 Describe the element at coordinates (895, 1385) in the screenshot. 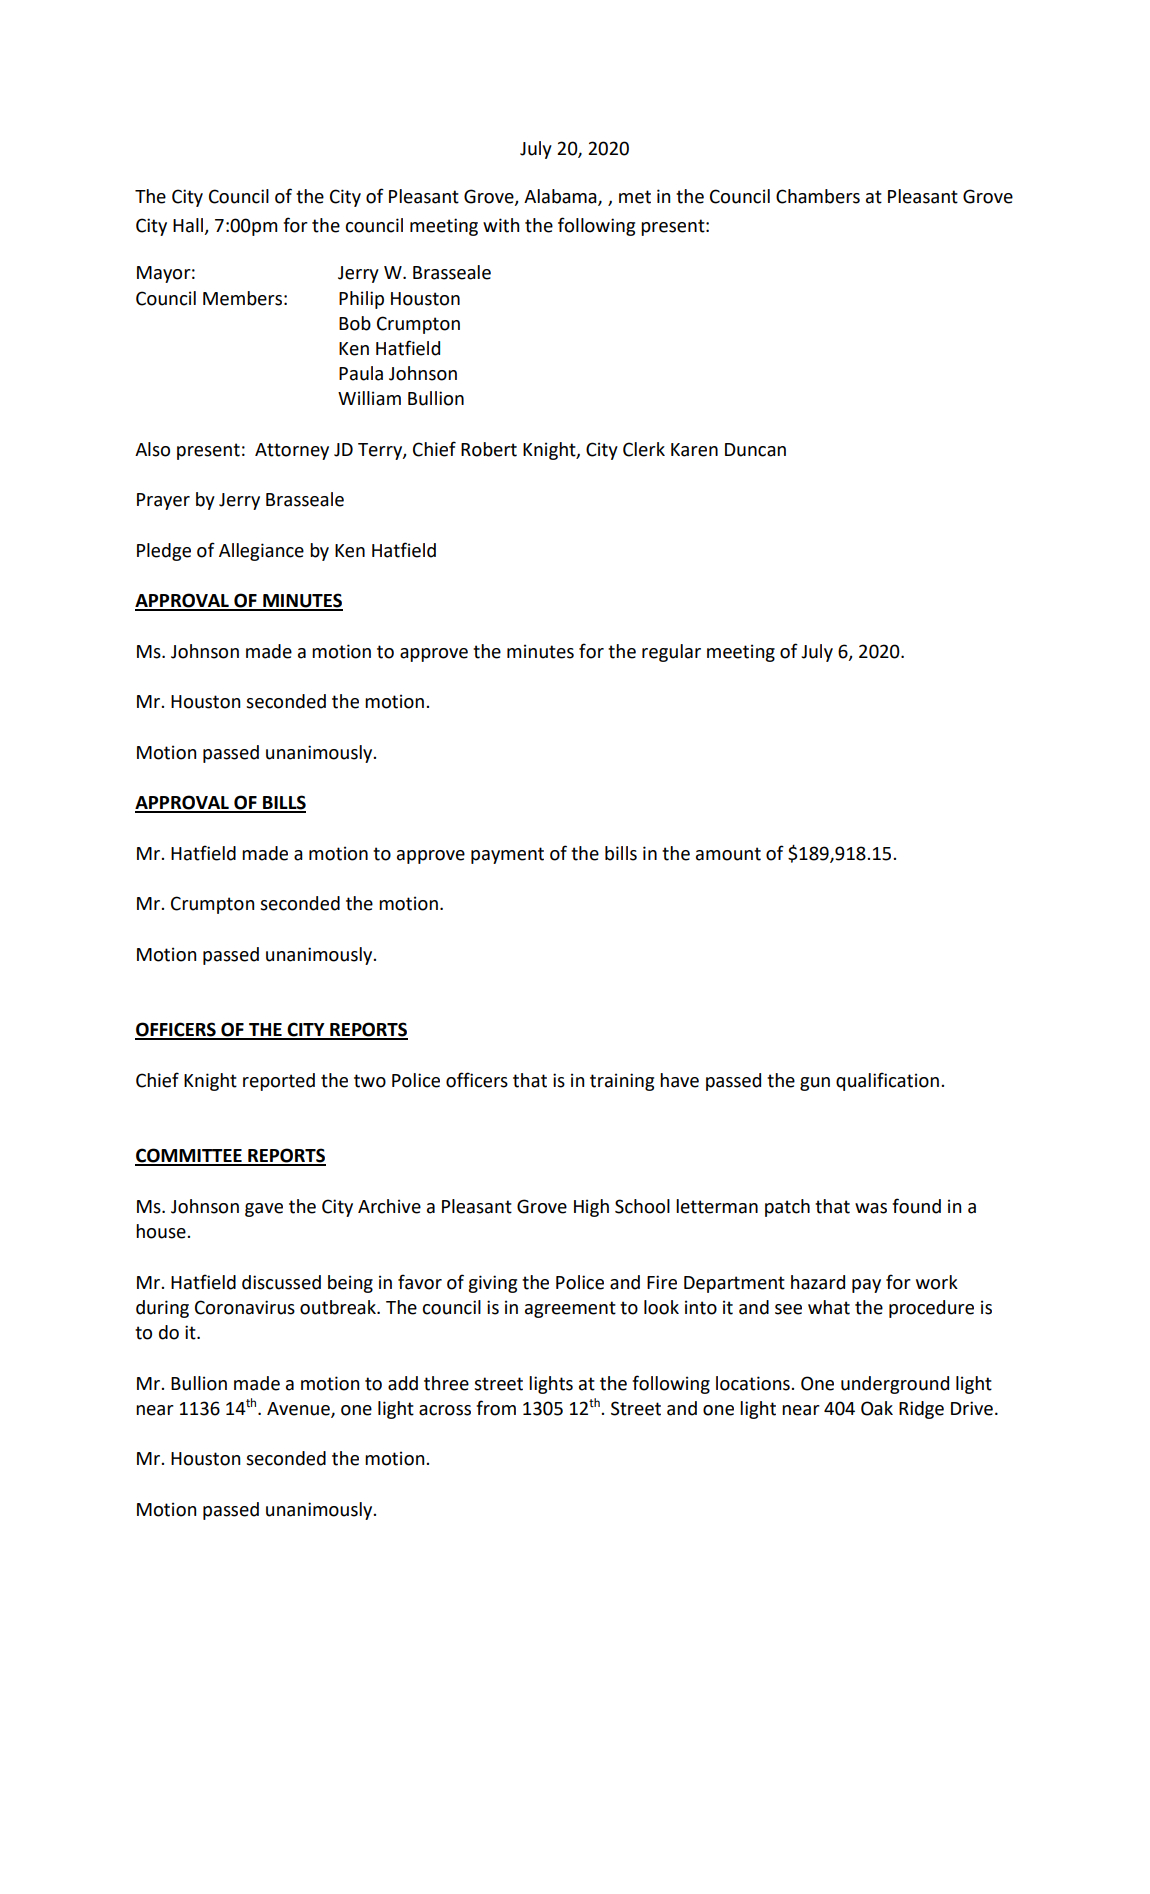

I see `underground` at that location.
